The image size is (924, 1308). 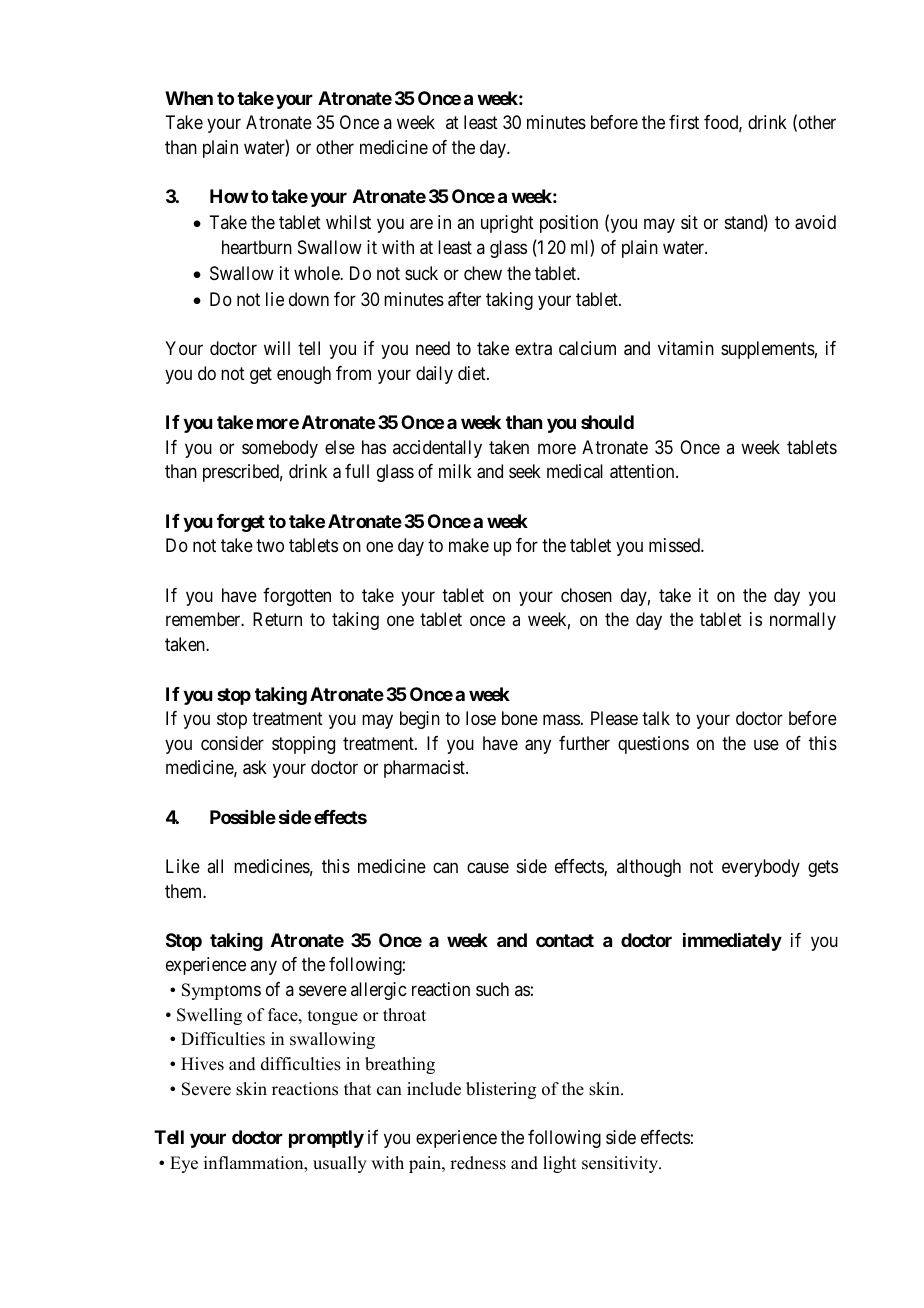 I want to click on redness, so click(x=478, y=1163).
